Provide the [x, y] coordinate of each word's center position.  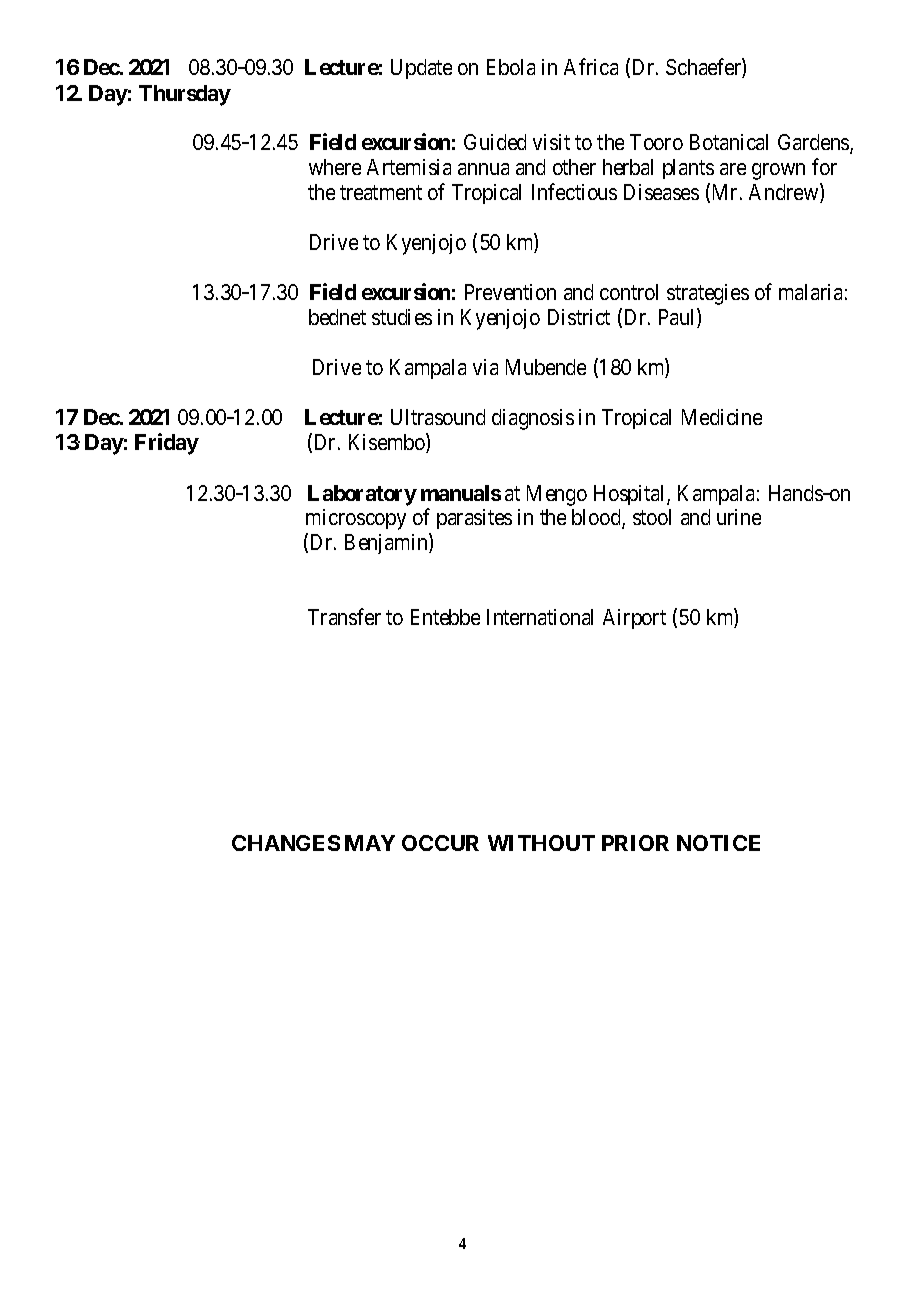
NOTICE [718, 843]
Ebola [511, 67]
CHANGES [286, 843]
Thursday [185, 95]
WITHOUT [541, 843]
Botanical [729, 142]
